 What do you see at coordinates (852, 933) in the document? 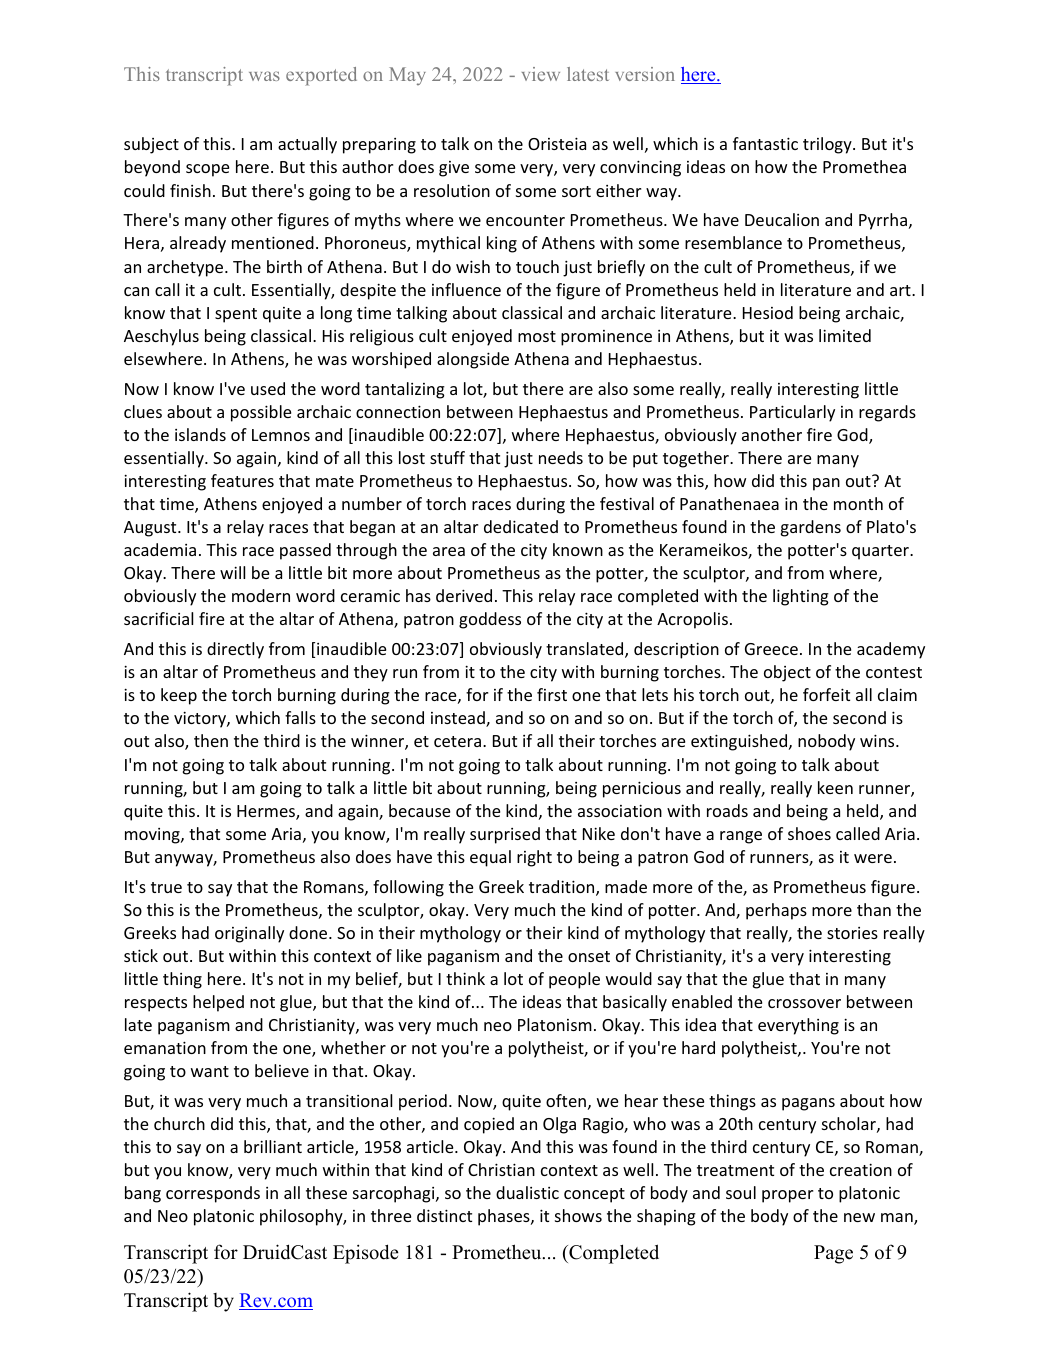
I see `stories` at bounding box center [852, 933].
